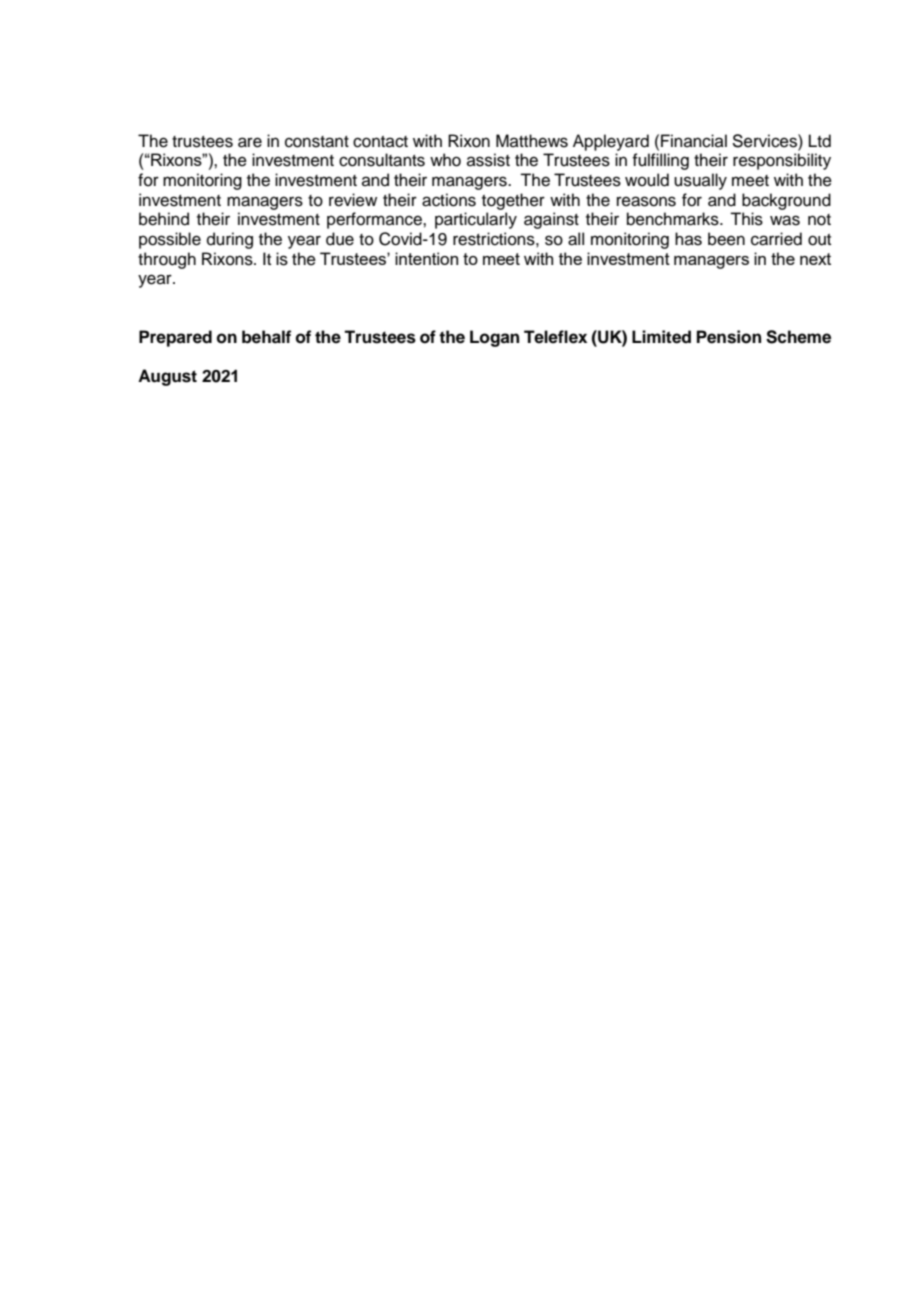  What do you see at coordinates (426, 258) in the page?
I see `intention` at bounding box center [426, 258].
